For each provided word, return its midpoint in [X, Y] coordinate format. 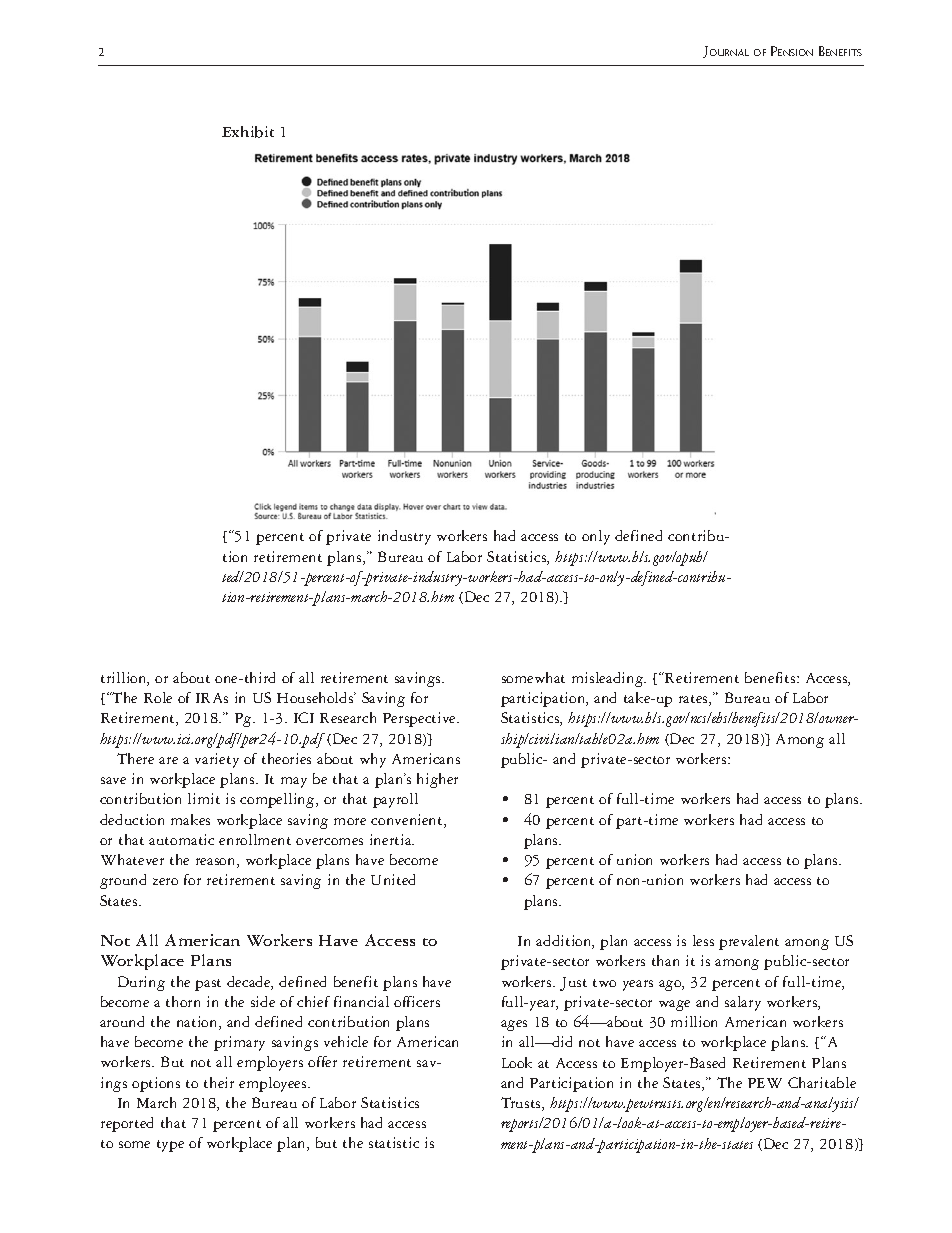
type [170, 1146]
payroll [395, 800]
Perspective [421, 719]
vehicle [346, 1041]
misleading [608, 679]
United [393, 879]
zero [165, 881]
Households [316, 697]
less [703, 940]
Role [158, 697]
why [373, 760]
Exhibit [248, 132]
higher [437, 780]
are [168, 760]
